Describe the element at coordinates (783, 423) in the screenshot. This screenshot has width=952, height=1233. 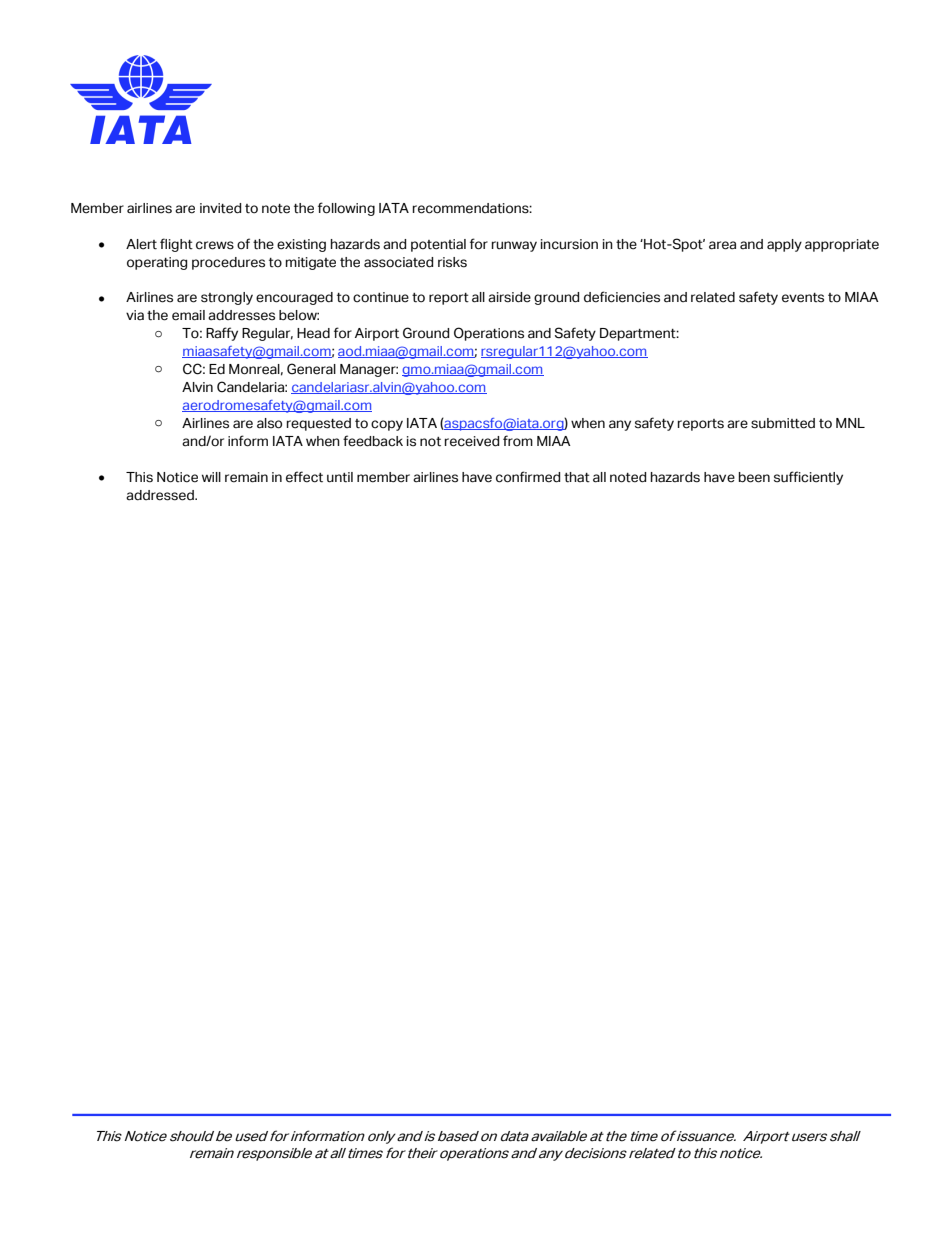
I see `submitted` at that location.
